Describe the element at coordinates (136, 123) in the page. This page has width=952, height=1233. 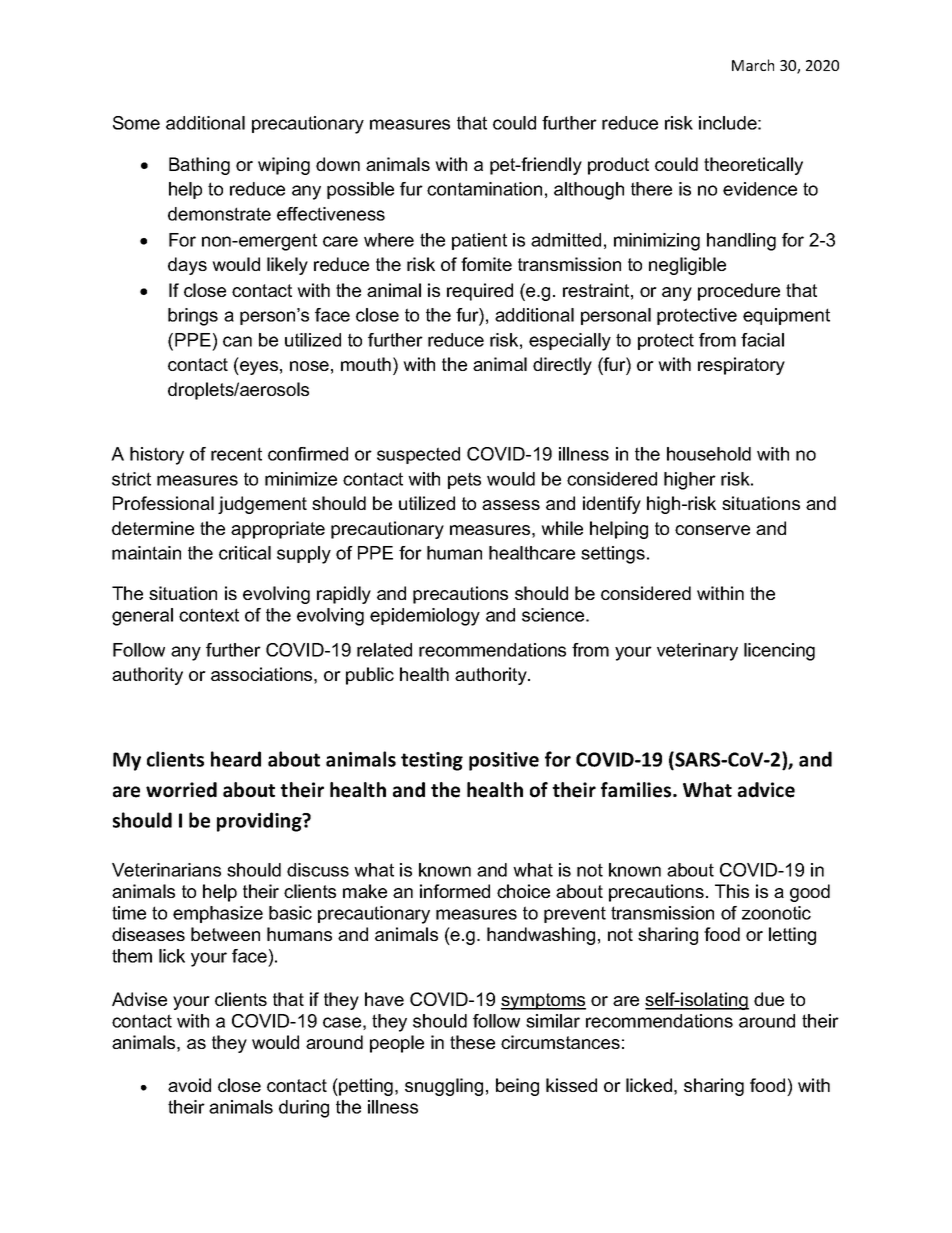
I see `Some` at that location.
